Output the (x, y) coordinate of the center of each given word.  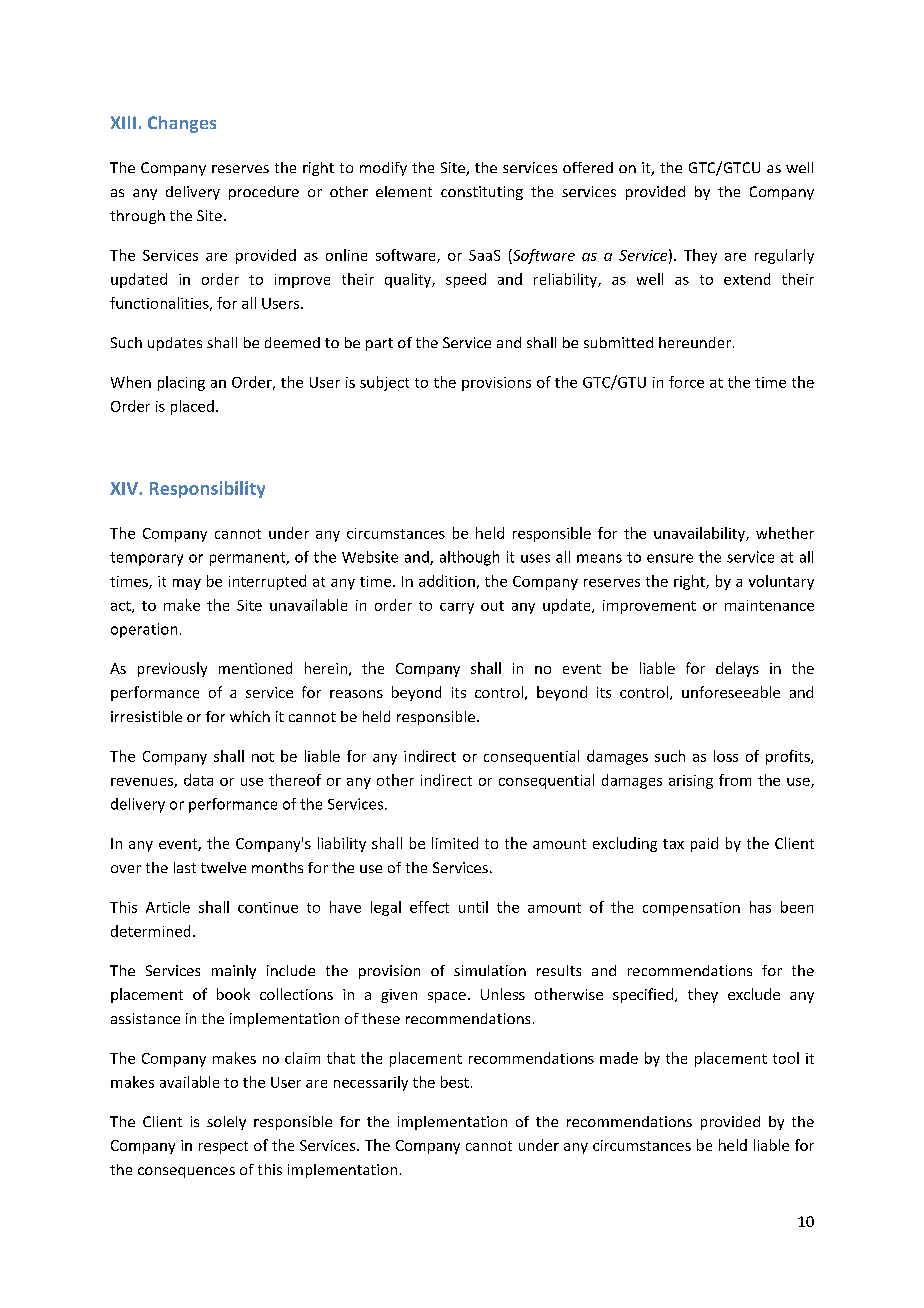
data (198, 780)
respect (223, 1147)
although (469, 558)
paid (704, 844)
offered (588, 167)
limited (455, 843)
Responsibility (207, 489)
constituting (482, 193)
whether (785, 533)
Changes (182, 124)
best (455, 1082)
